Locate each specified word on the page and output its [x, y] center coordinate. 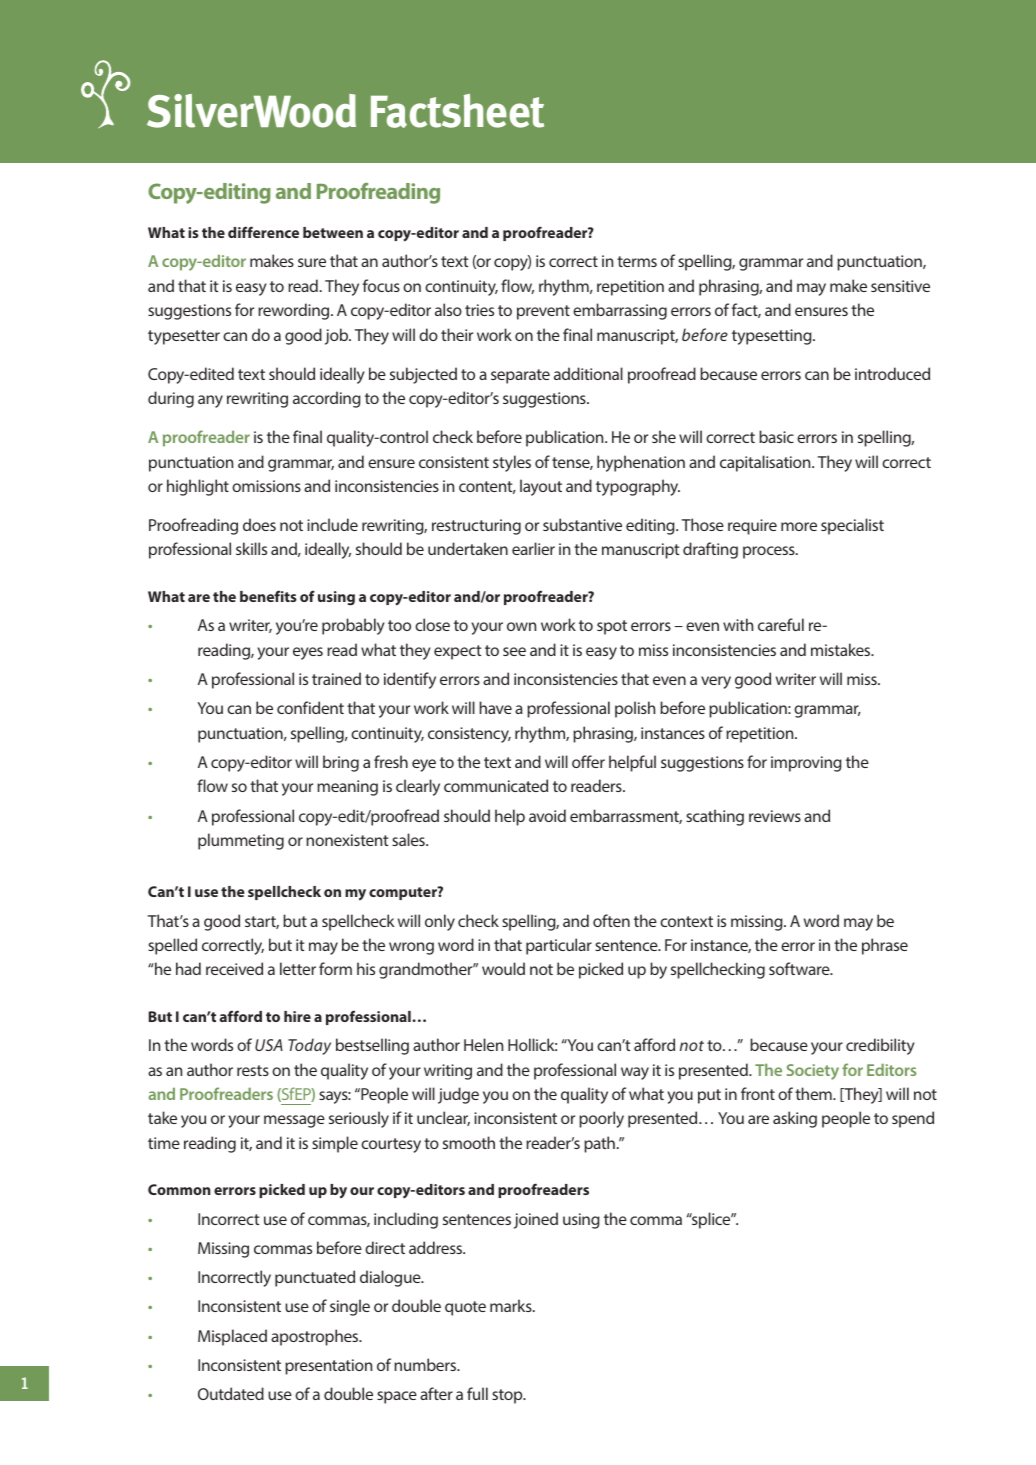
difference [263, 232]
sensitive [900, 286]
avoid [547, 815]
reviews [775, 816]
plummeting [241, 841]
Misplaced [232, 1337]
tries [479, 310]
